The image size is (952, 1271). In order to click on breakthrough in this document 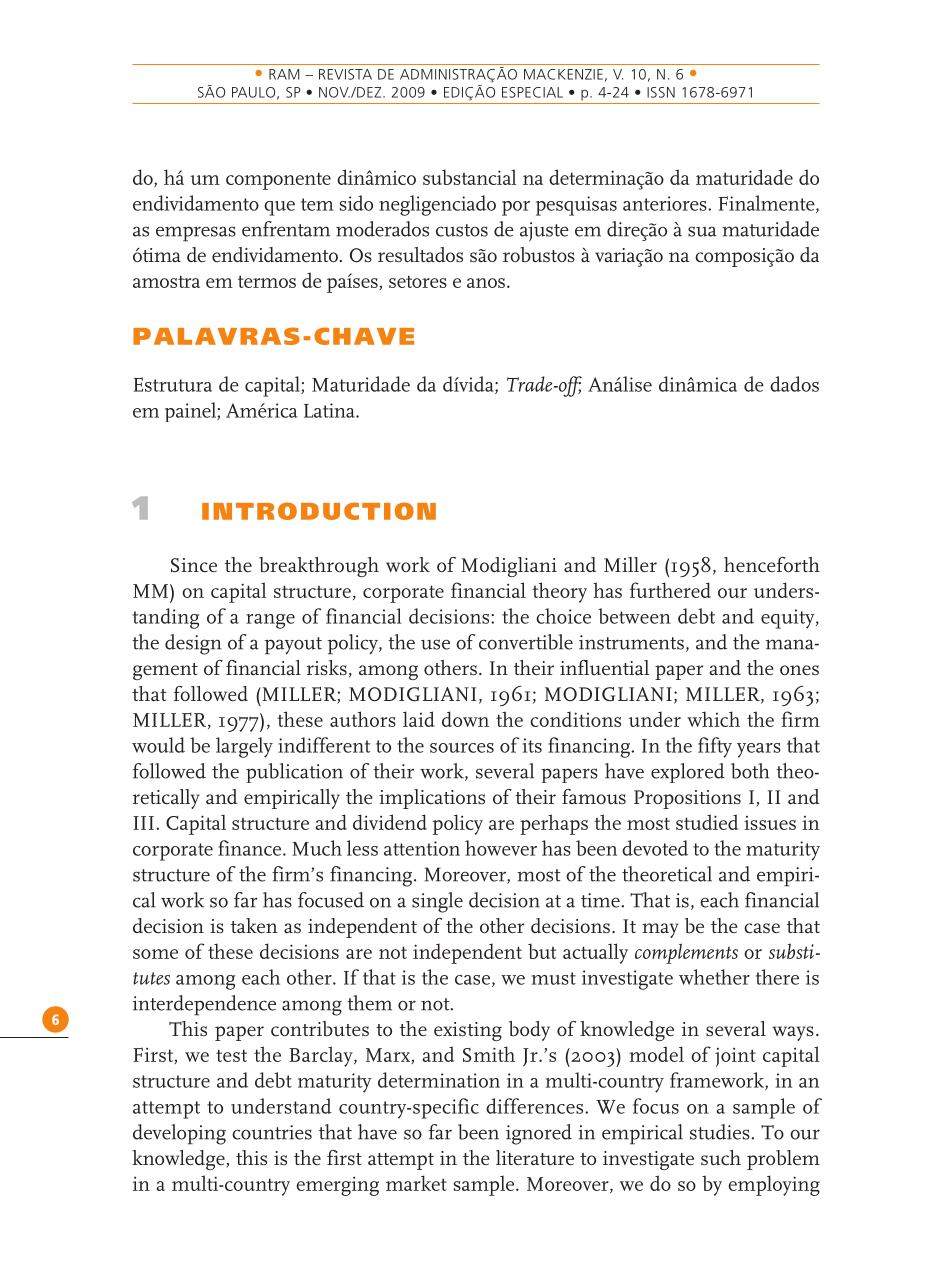, I will do `click(319, 567)`.
